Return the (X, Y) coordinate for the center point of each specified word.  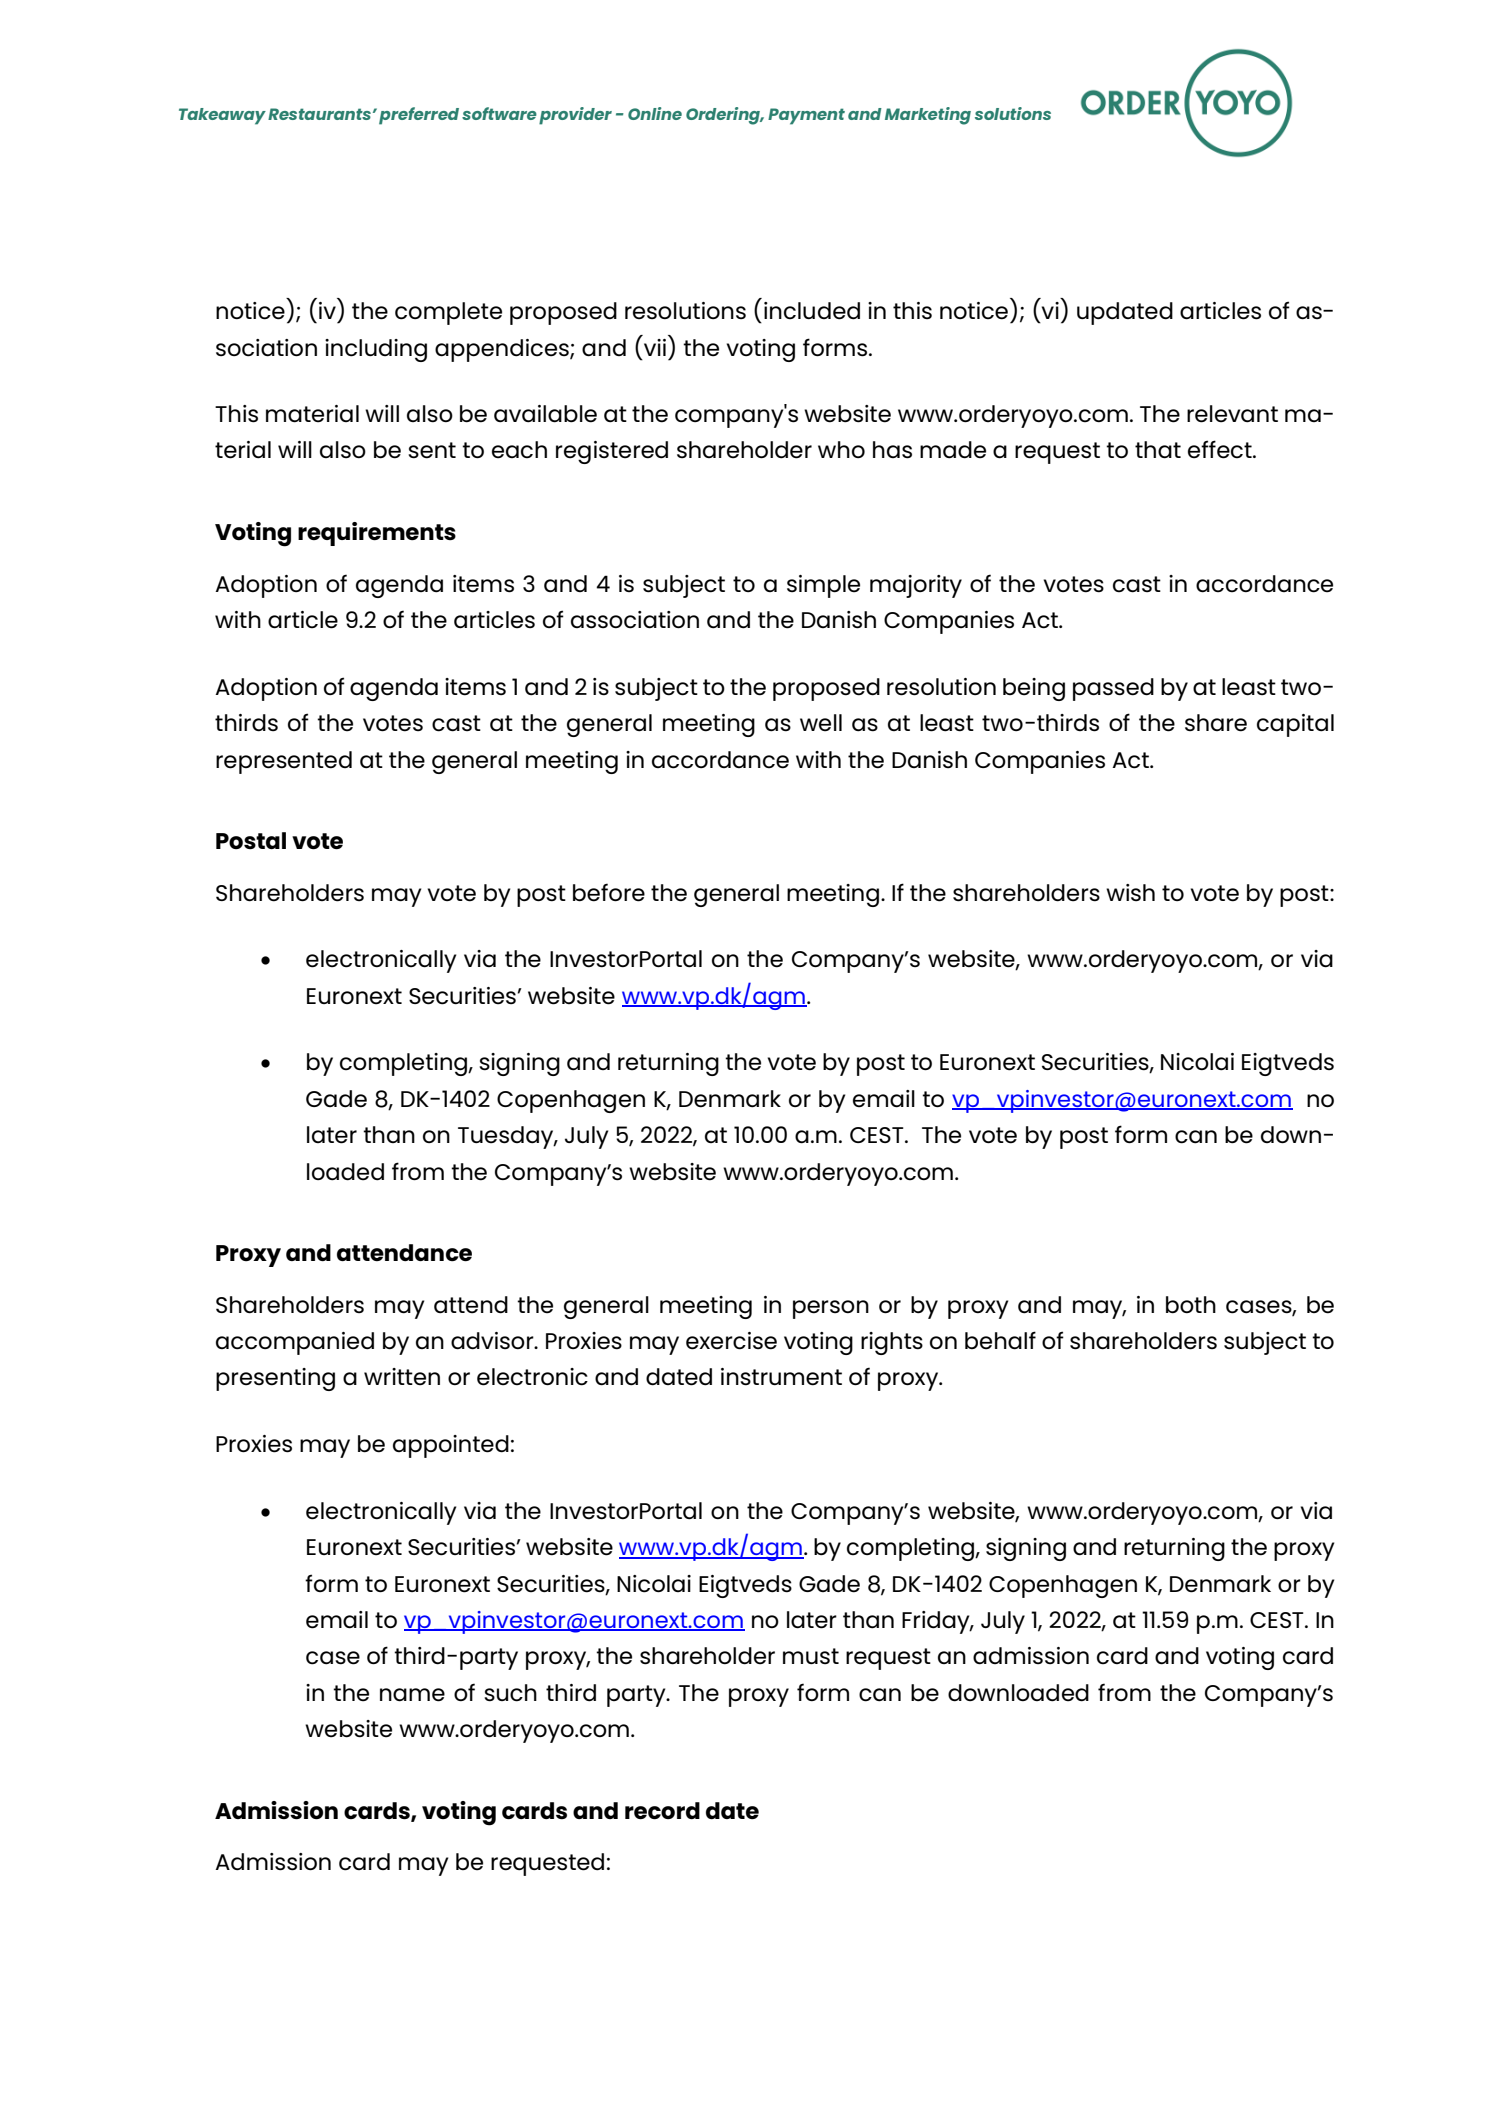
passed (1113, 689)
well (821, 723)
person (831, 1309)
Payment (806, 116)
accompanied (295, 1343)
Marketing (928, 116)
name (412, 1695)
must (811, 1656)
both (1191, 1305)
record (662, 1811)
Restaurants (319, 114)
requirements (377, 534)
